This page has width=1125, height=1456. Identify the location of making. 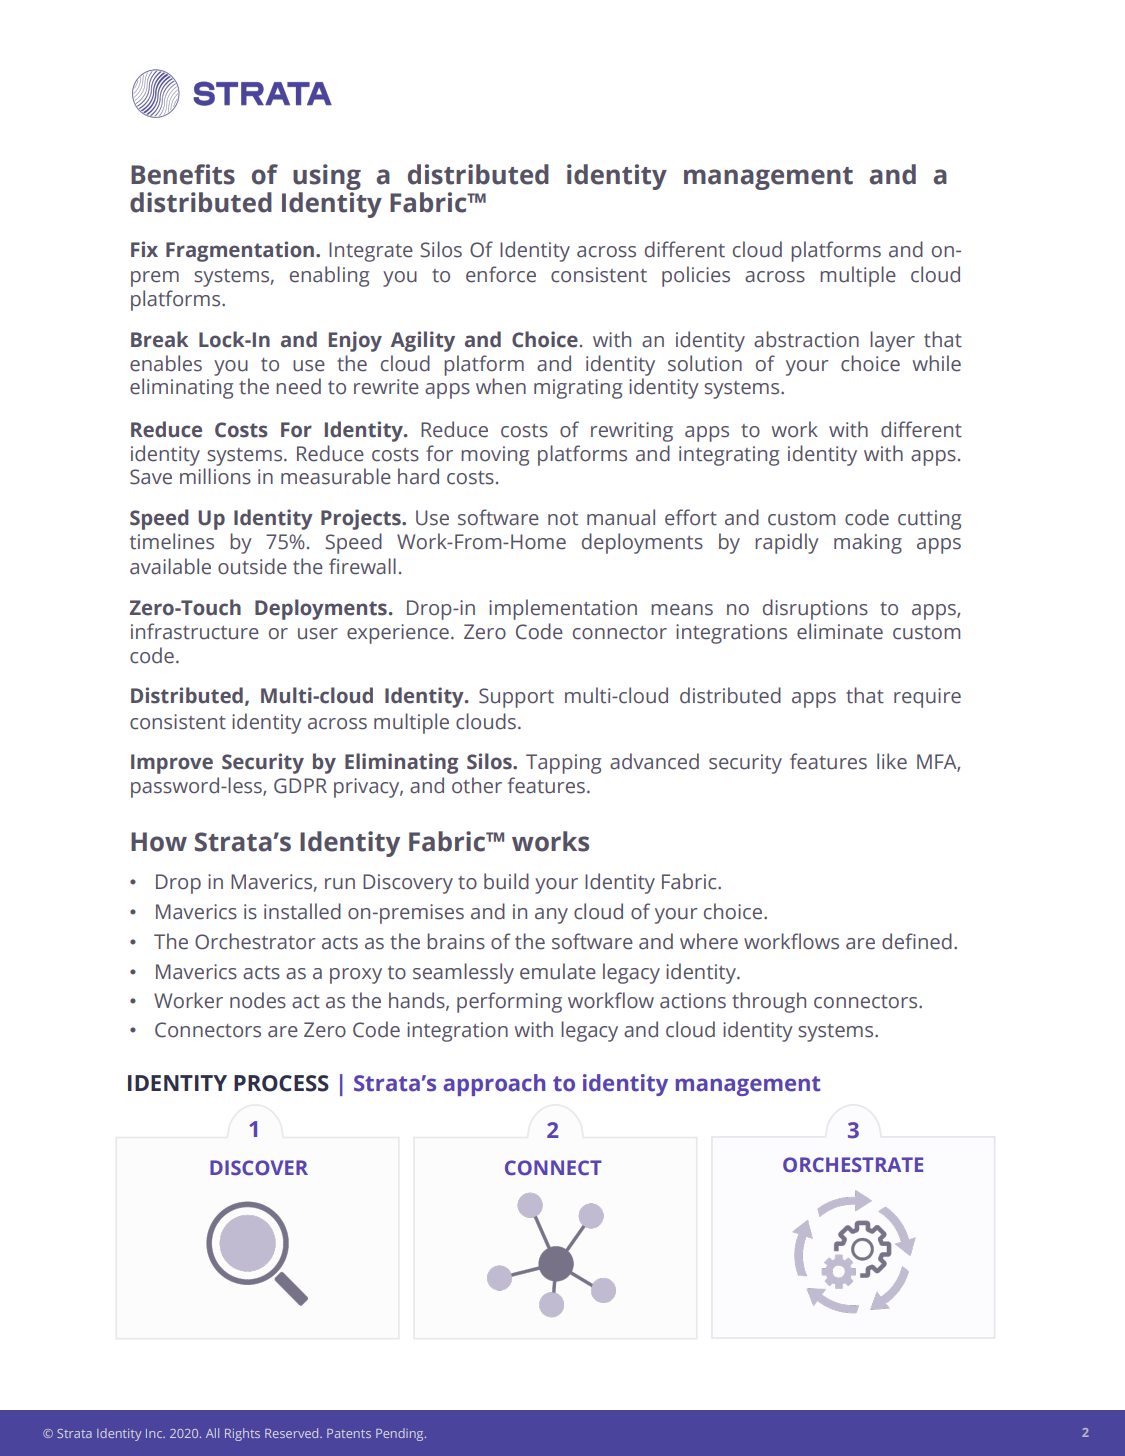
(868, 543).
